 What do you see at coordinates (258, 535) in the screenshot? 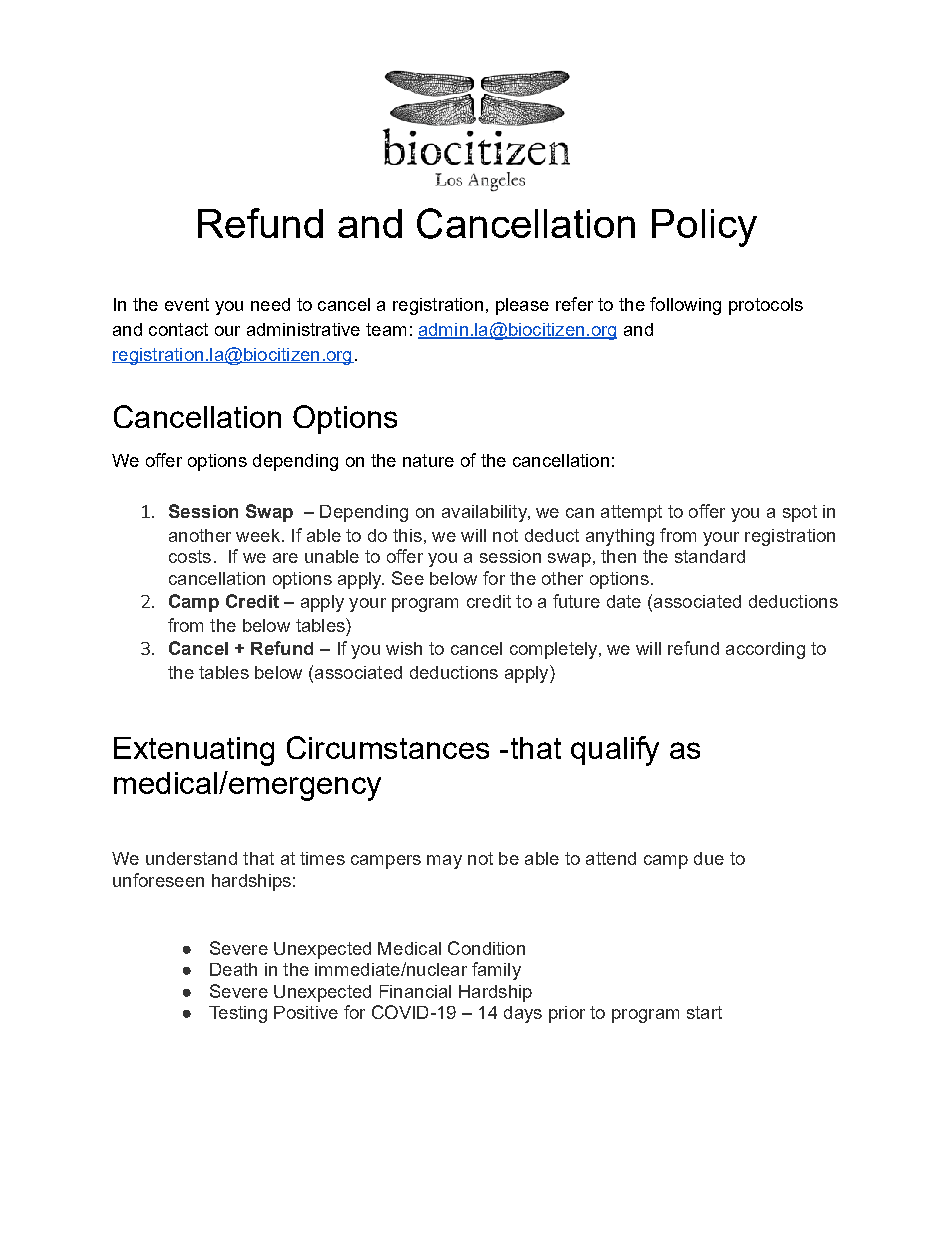
I see `week` at bounding box center [258, 535].
